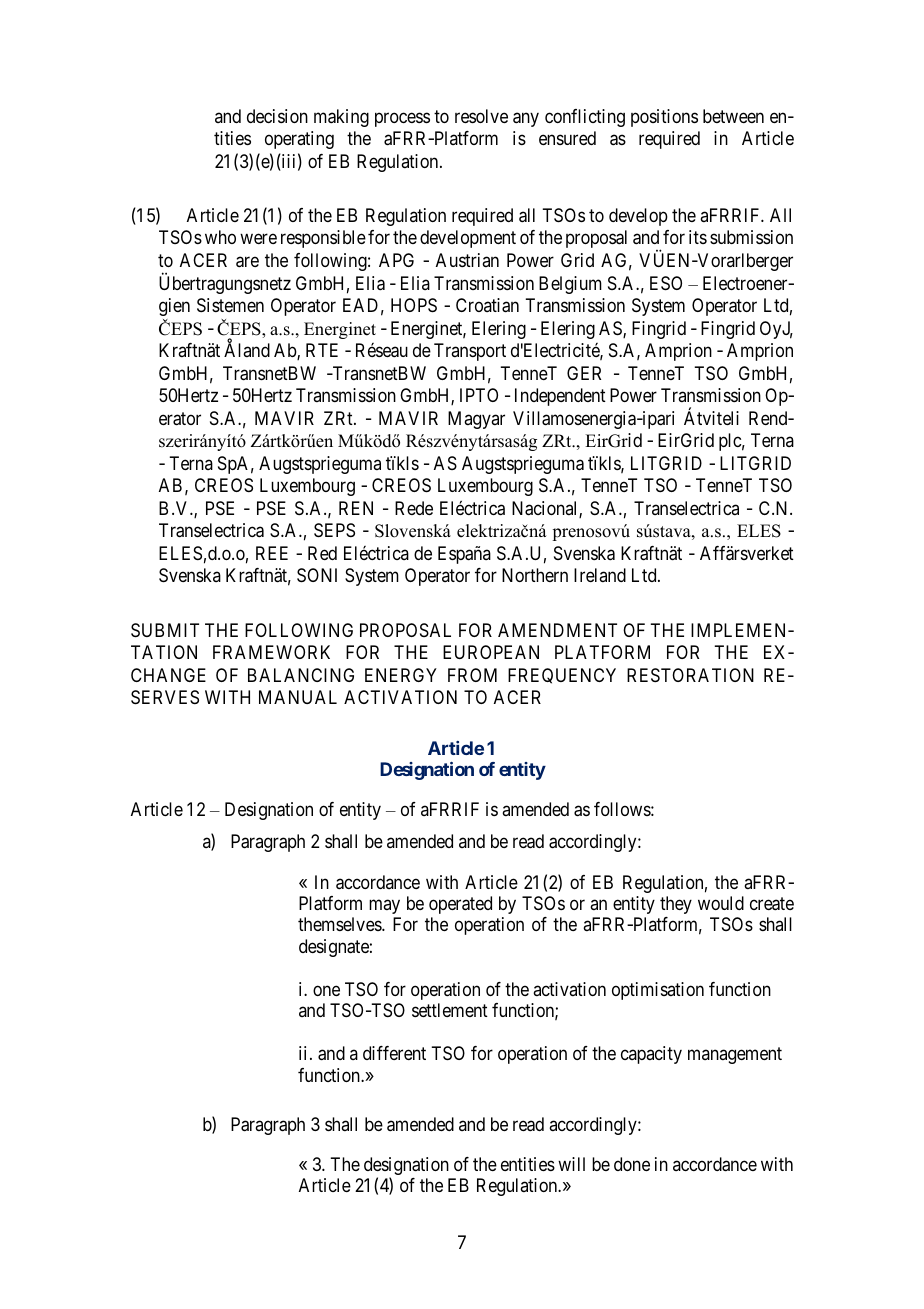 The height and width of the screenshot is (1309, 924). Describe the element at coordinates (690, 675) in the screenshot. I see `RESTORATION` at that location.
